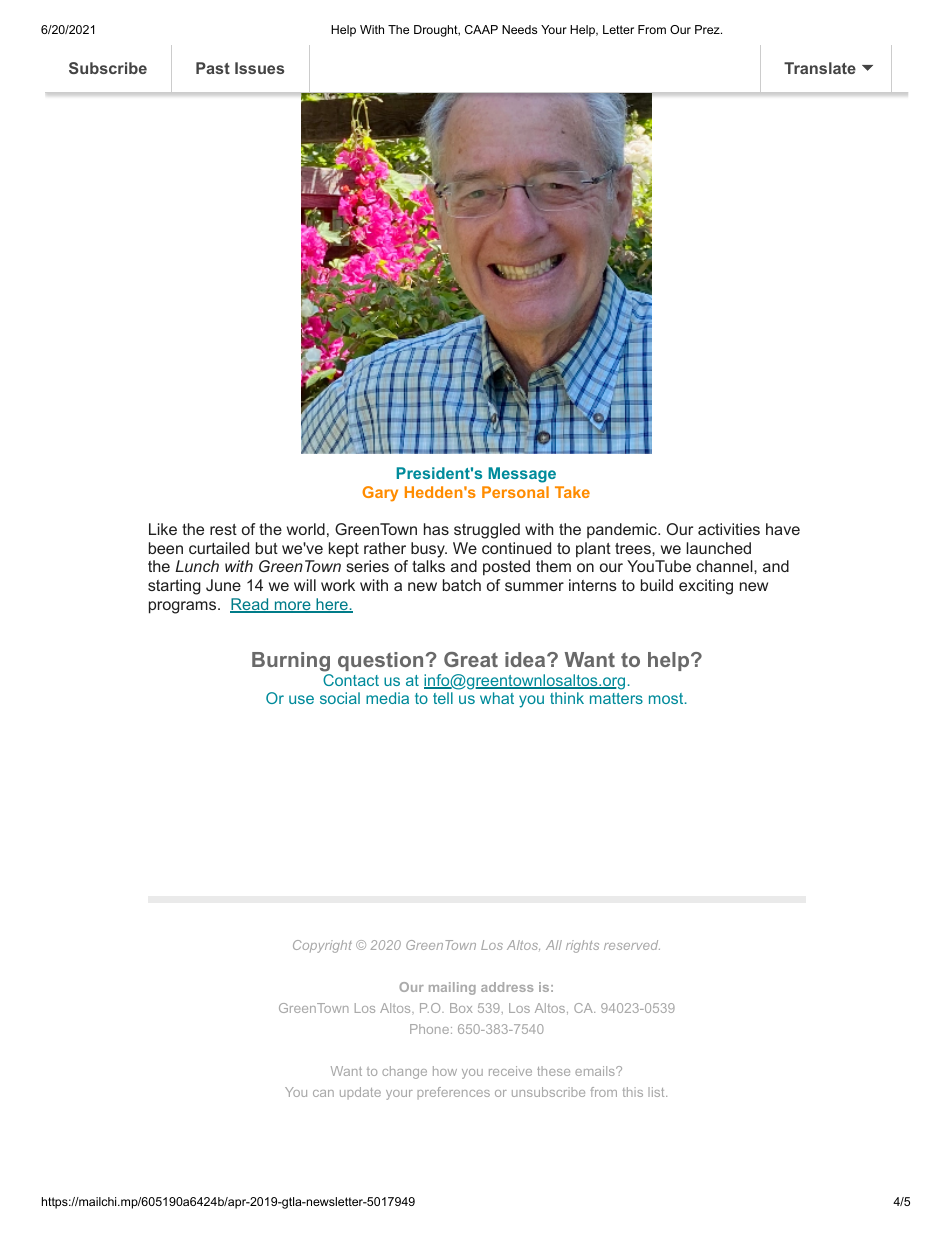 The height and width of the document is (1233, 952). Describe the element at coordinates (506, 568) in the document. I see `posted` at that location.
